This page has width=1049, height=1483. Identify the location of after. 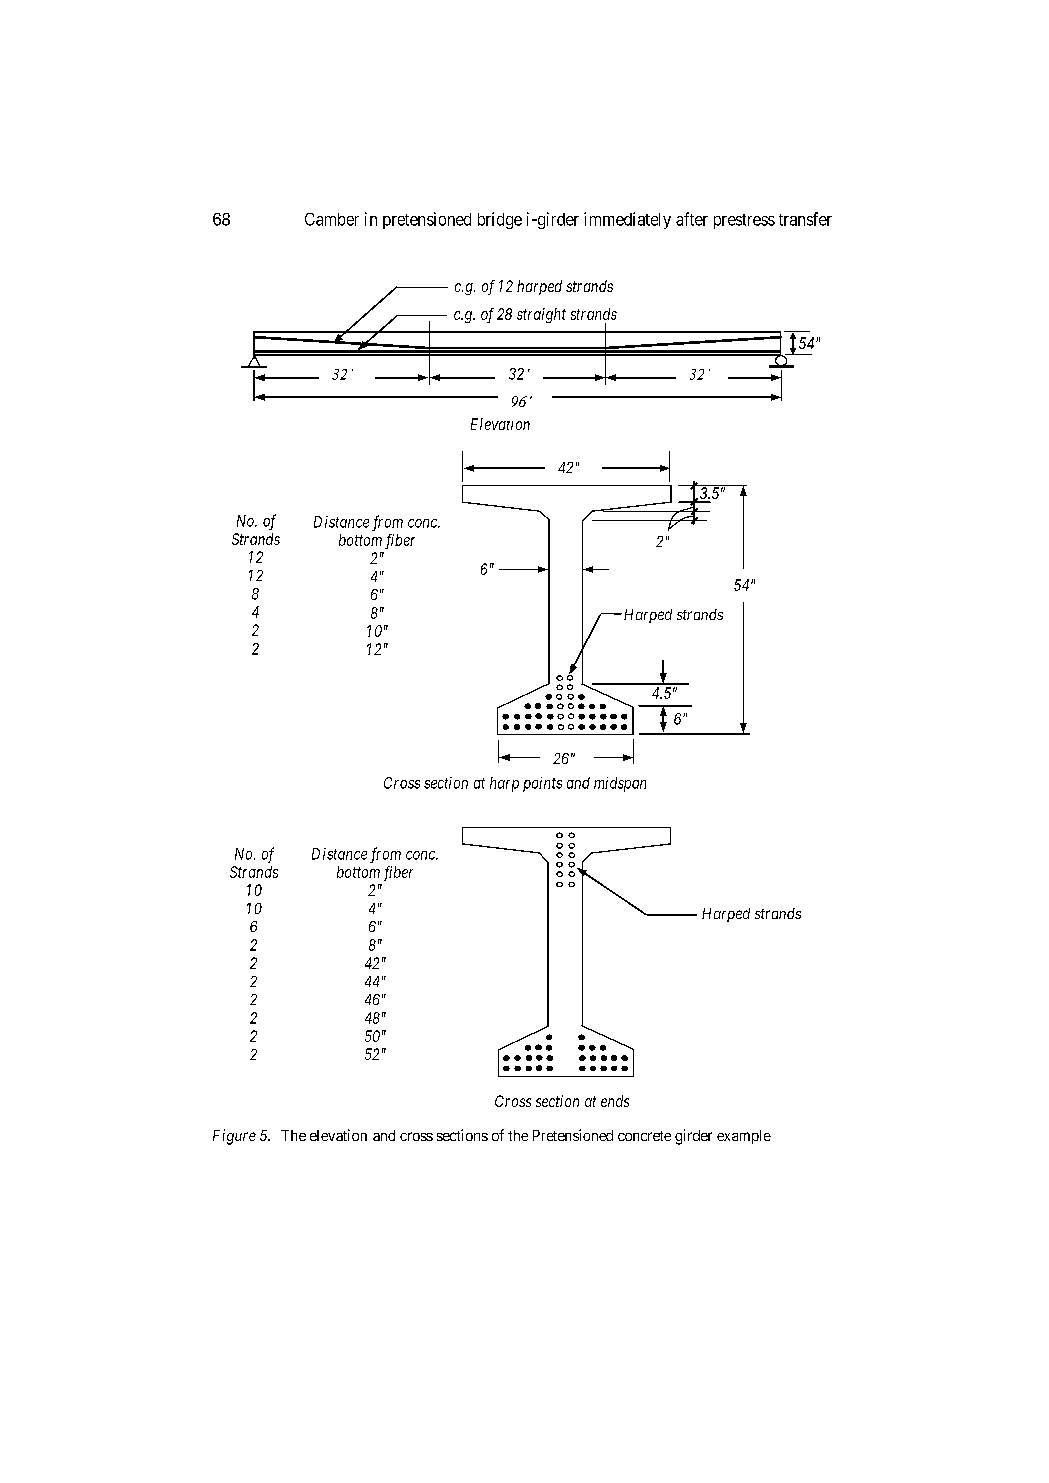
(692, 219).
